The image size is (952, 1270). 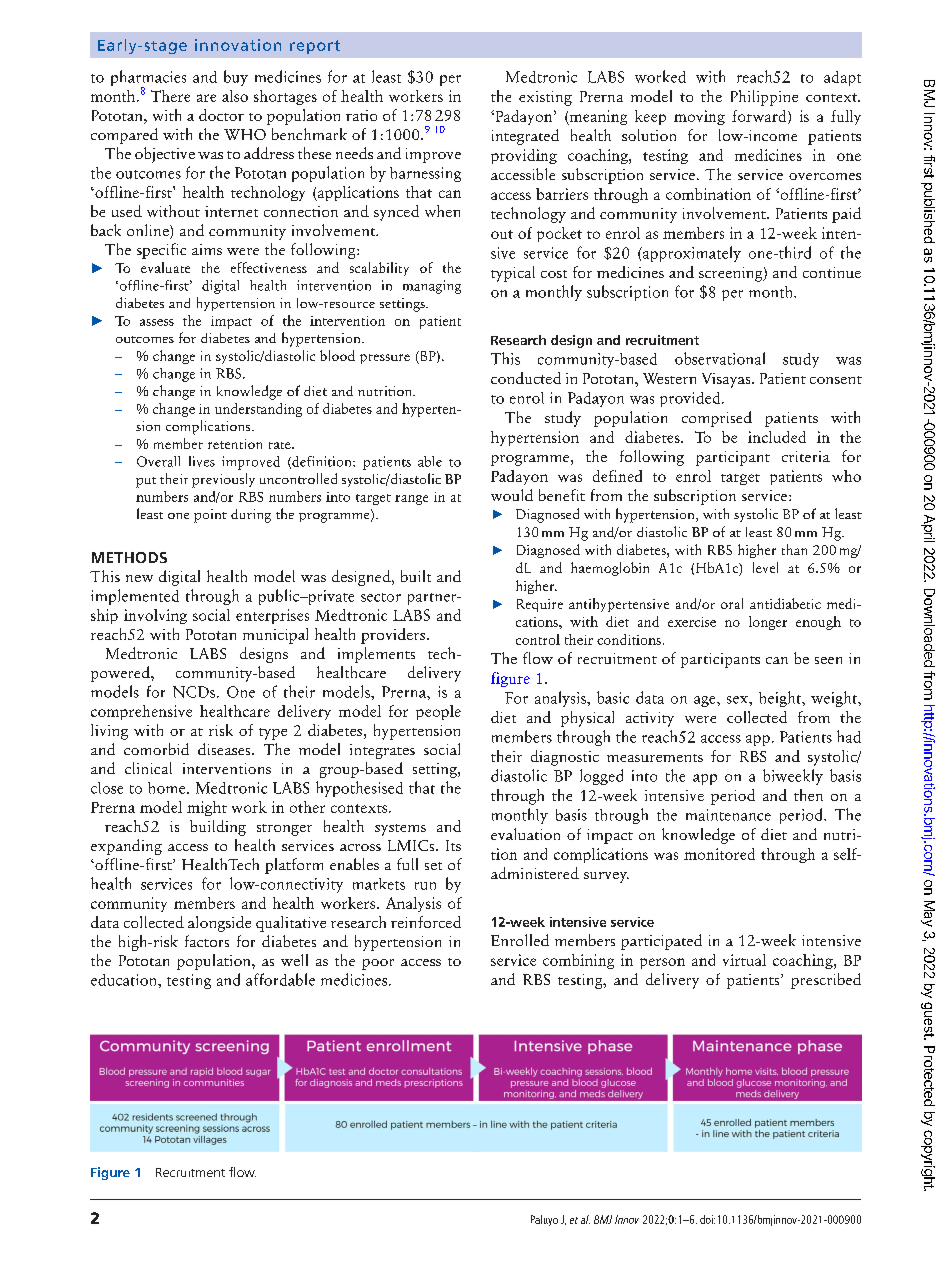 What do you see at coordinates (210, 516) in the screenshot?
I see `point` at bounding box center [210, 516].
